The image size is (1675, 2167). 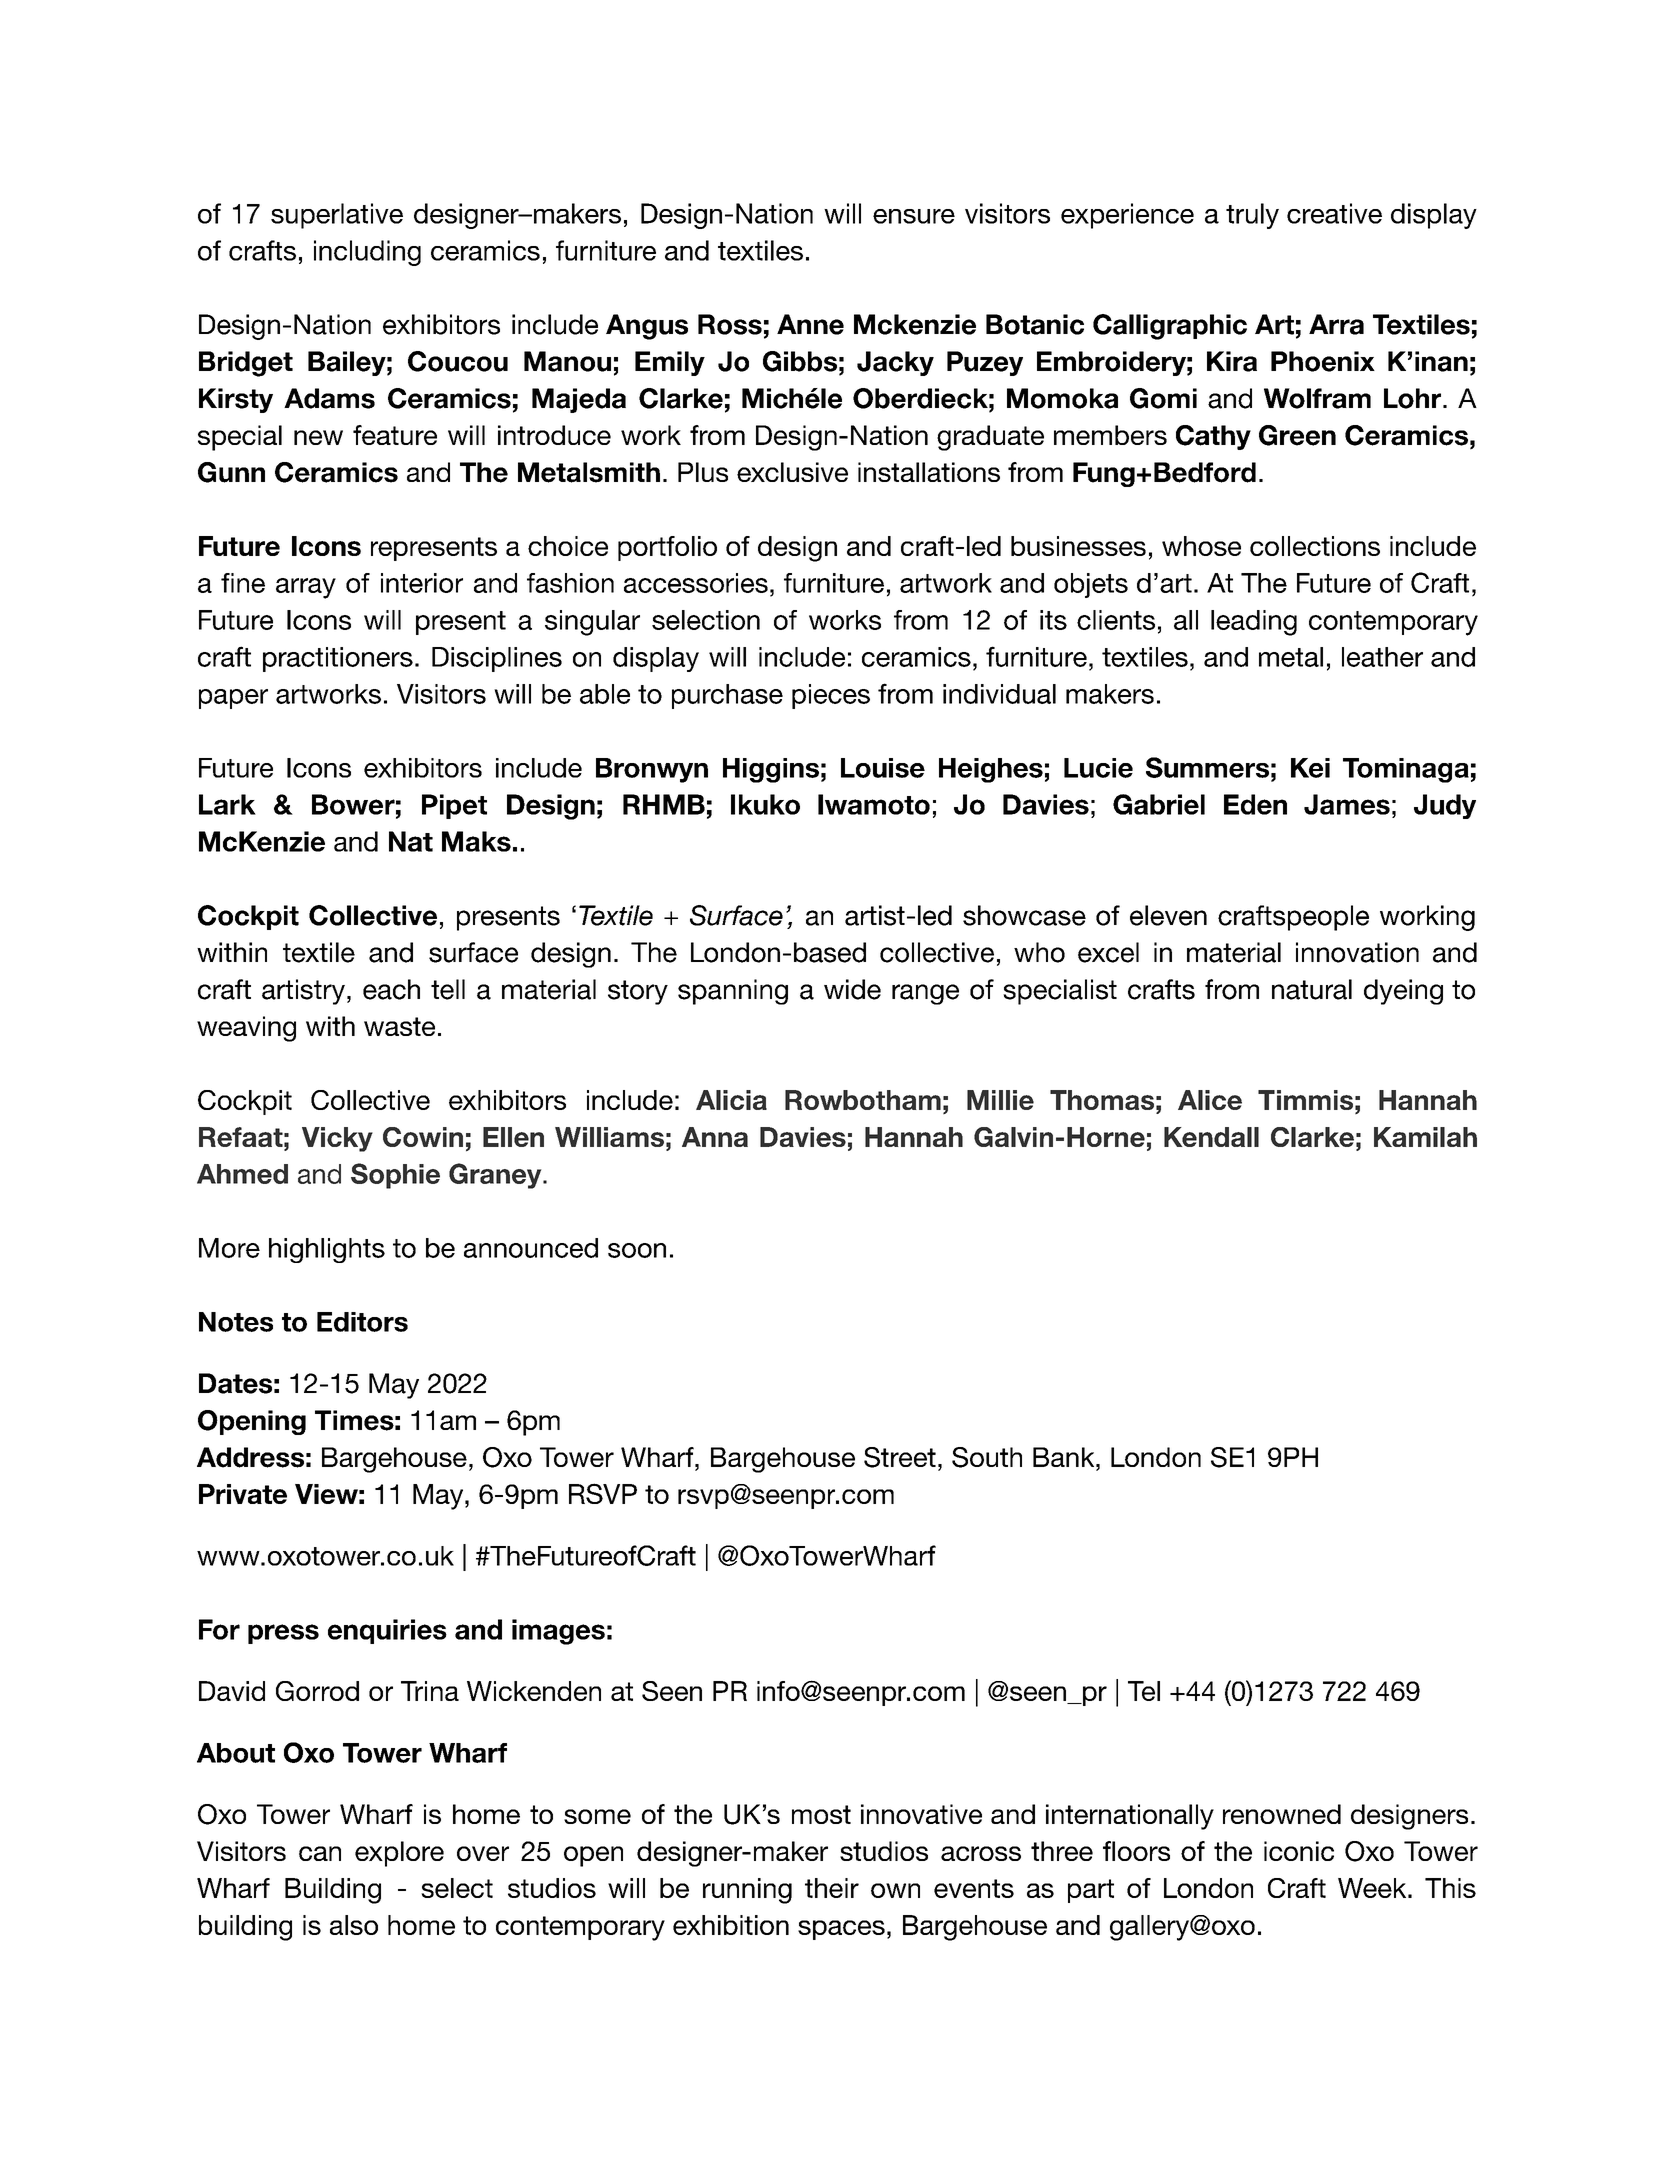 I want to click on creative, so click(x=1334, y=213).
